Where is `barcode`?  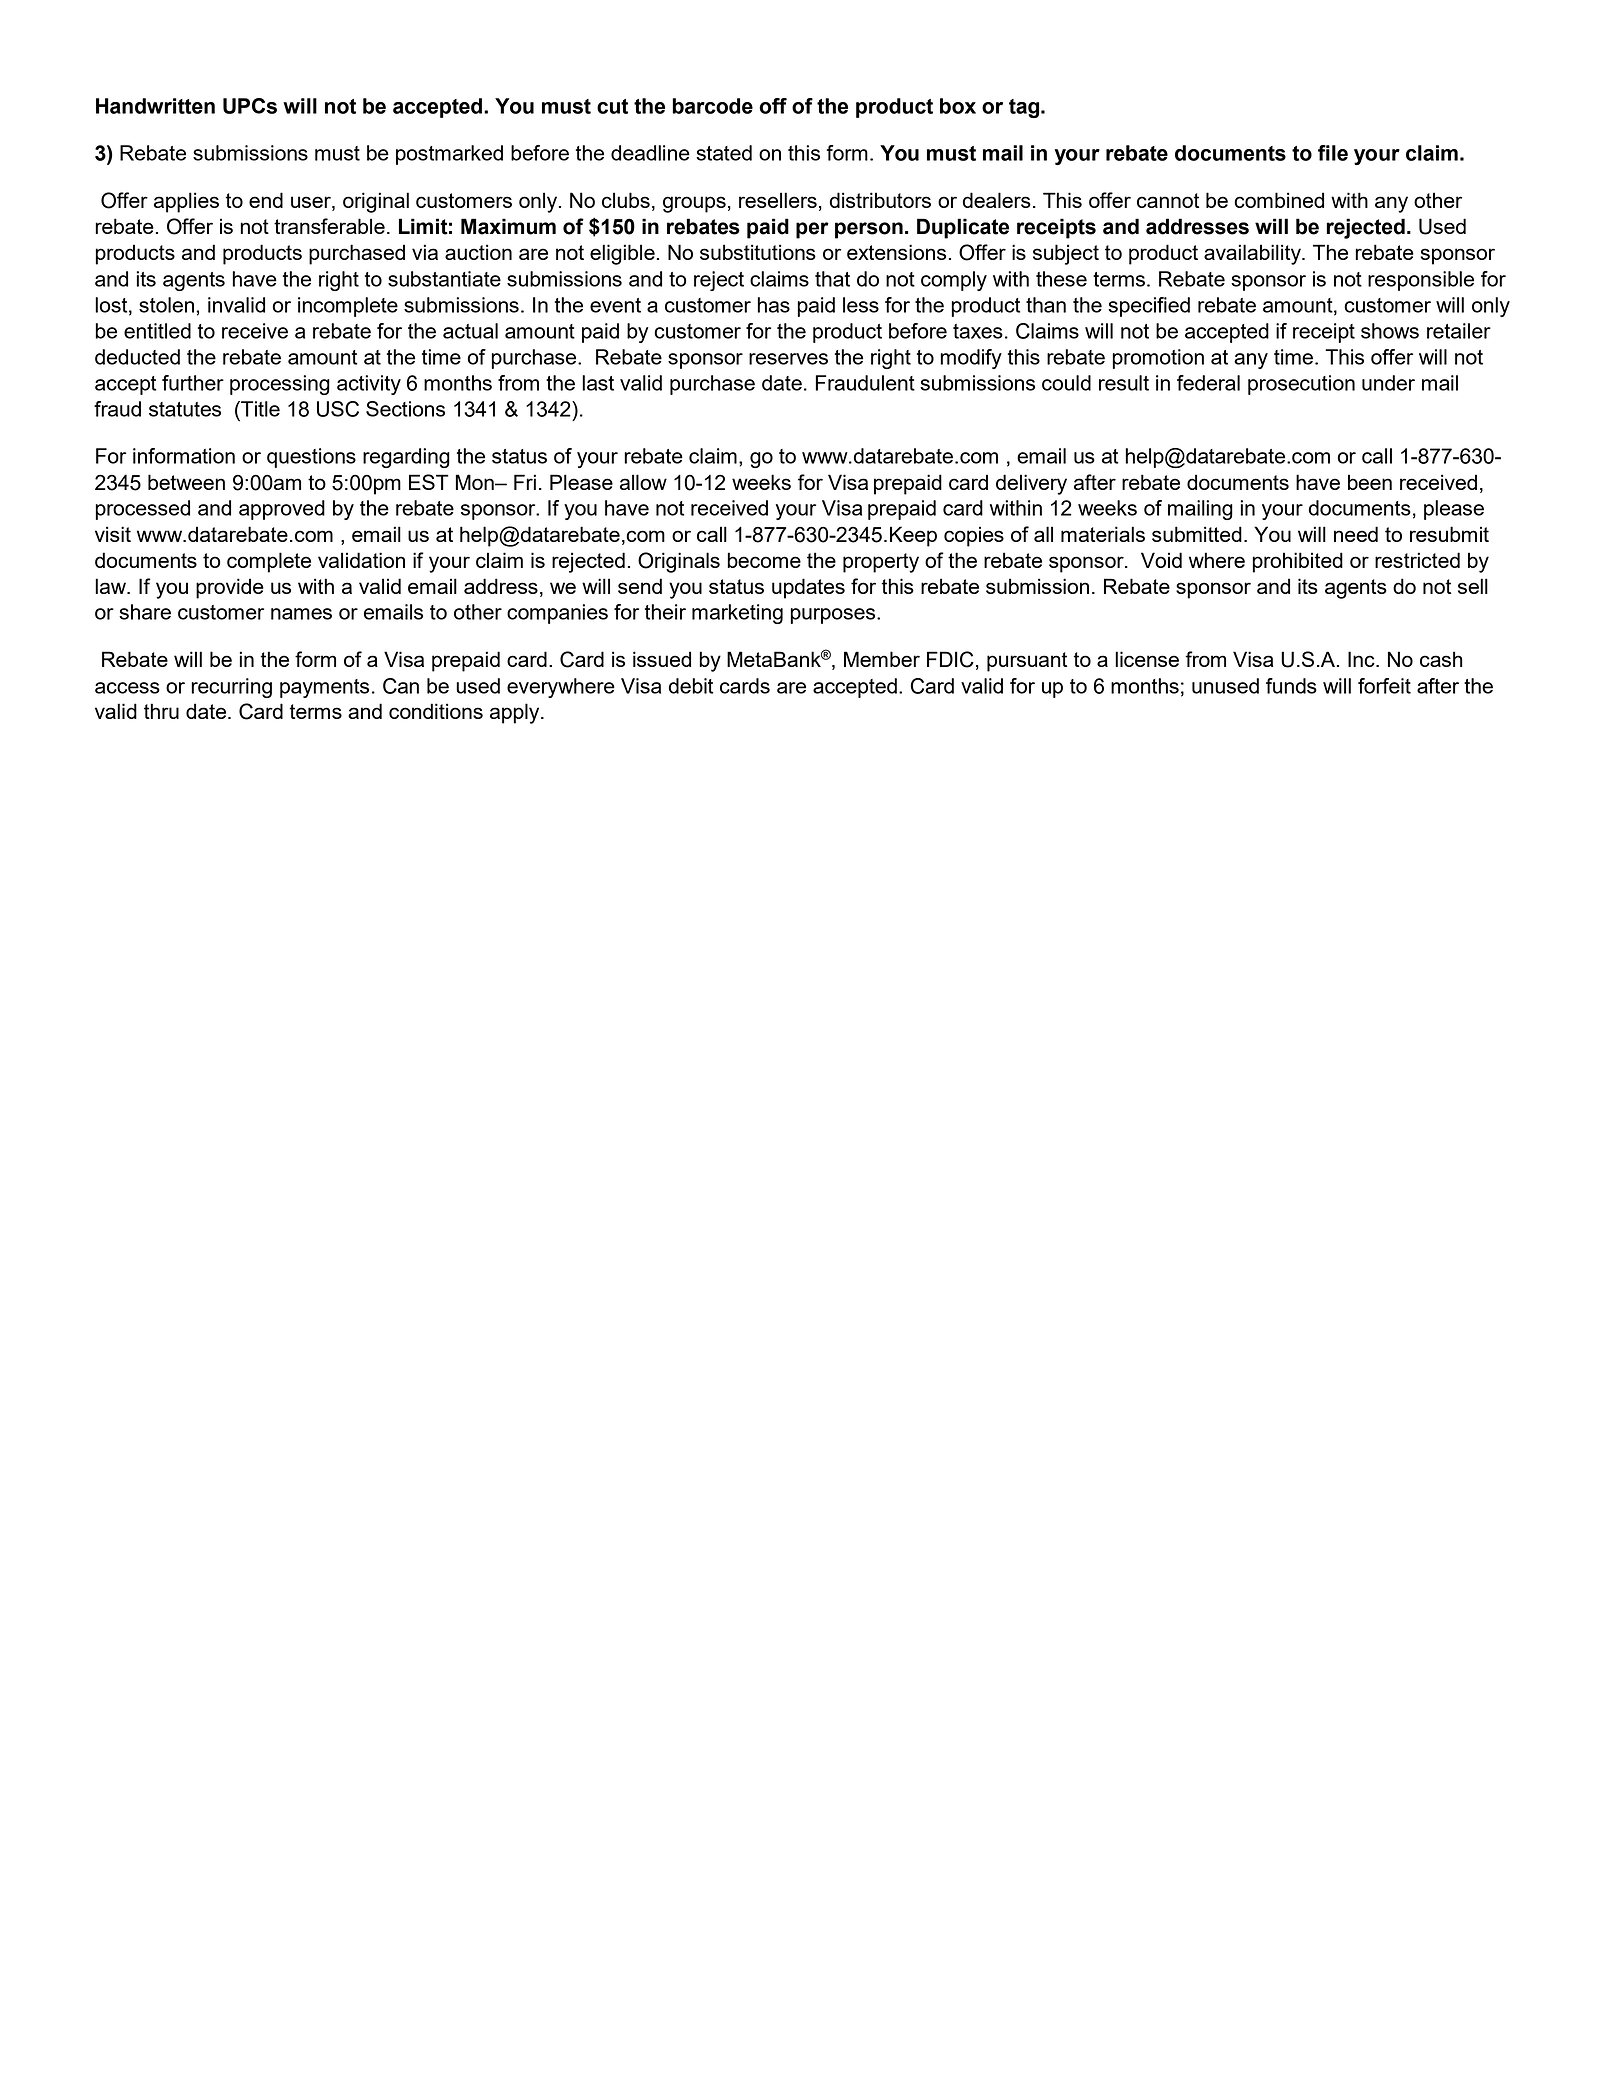 barcode is located at coordinates (712, 106).
